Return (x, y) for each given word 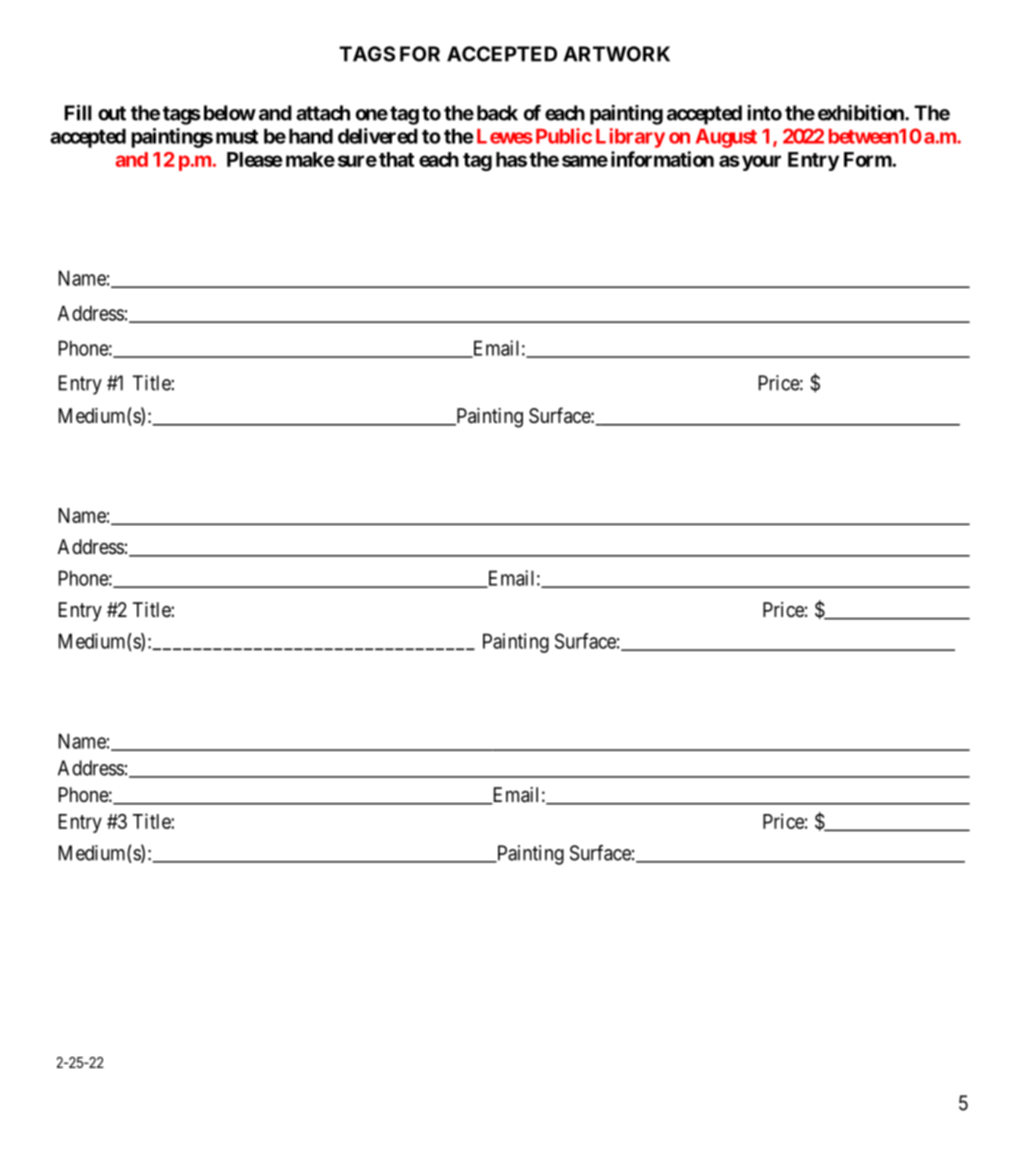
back (497, 113)
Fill (78, 113)
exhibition (862, 113)
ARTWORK (616, 54)
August (726, 138)
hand (311, 136)
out (112, 113)
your (761, 163)
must (237, 137)
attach (323, 113)
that (396, 159)
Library (630, 138)
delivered (378, 136)
